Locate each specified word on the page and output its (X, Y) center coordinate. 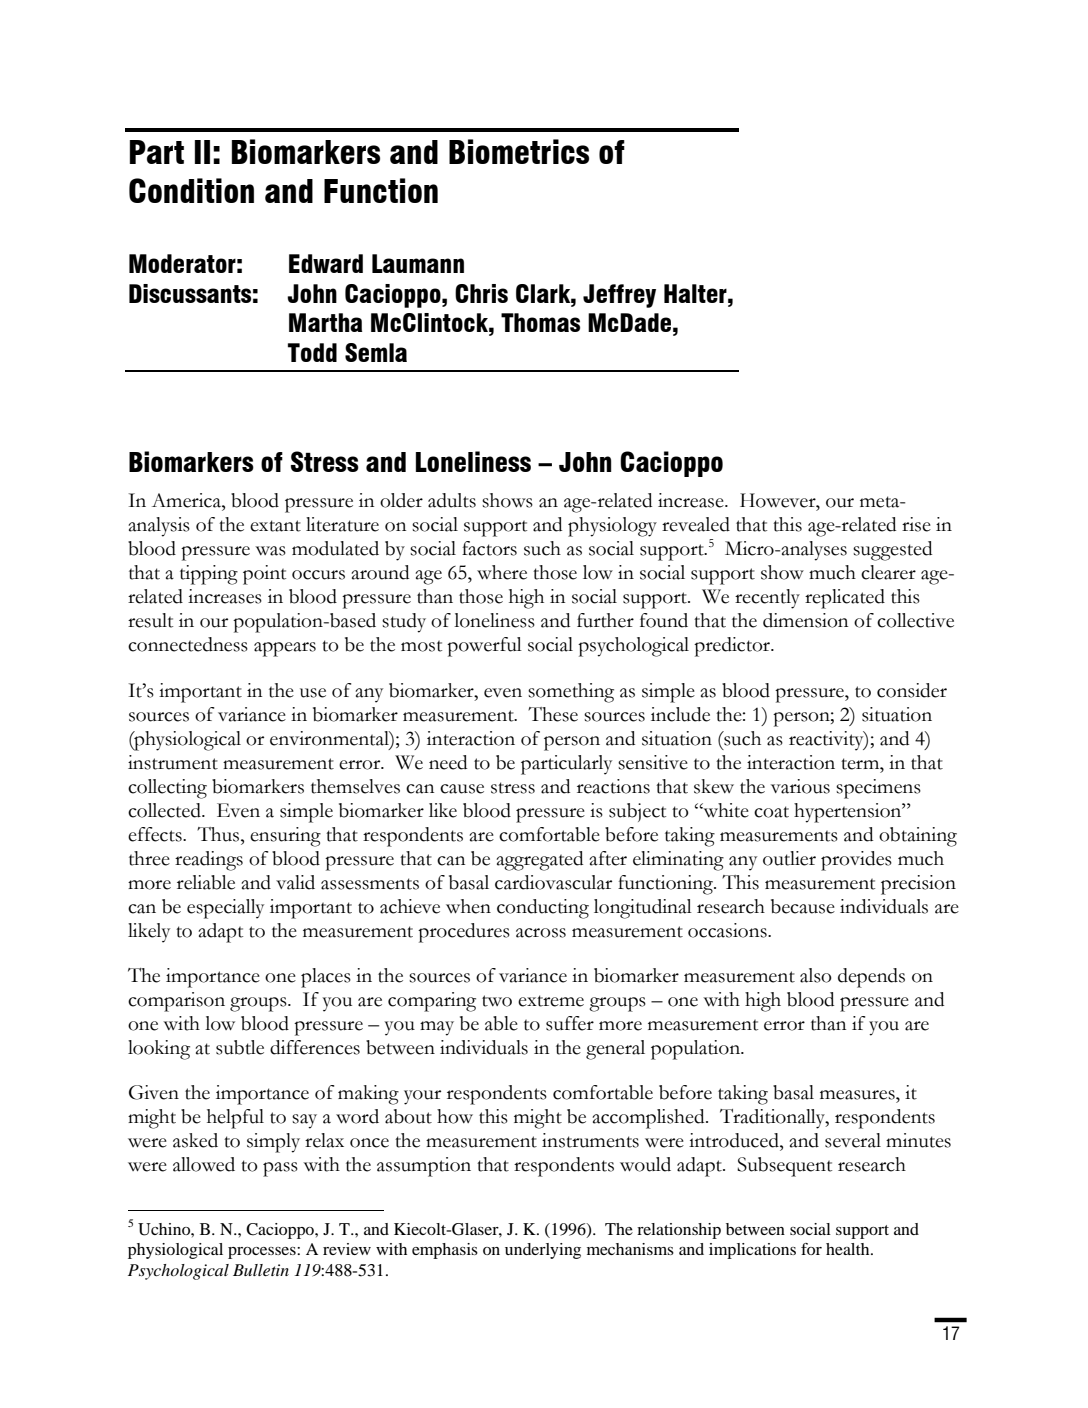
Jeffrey (619, 296)
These (553, 714)
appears (285, 649)
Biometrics (519, 151)
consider (912, 690)
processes (263, 1253)
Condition (191, 190)
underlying (543, 1251)
